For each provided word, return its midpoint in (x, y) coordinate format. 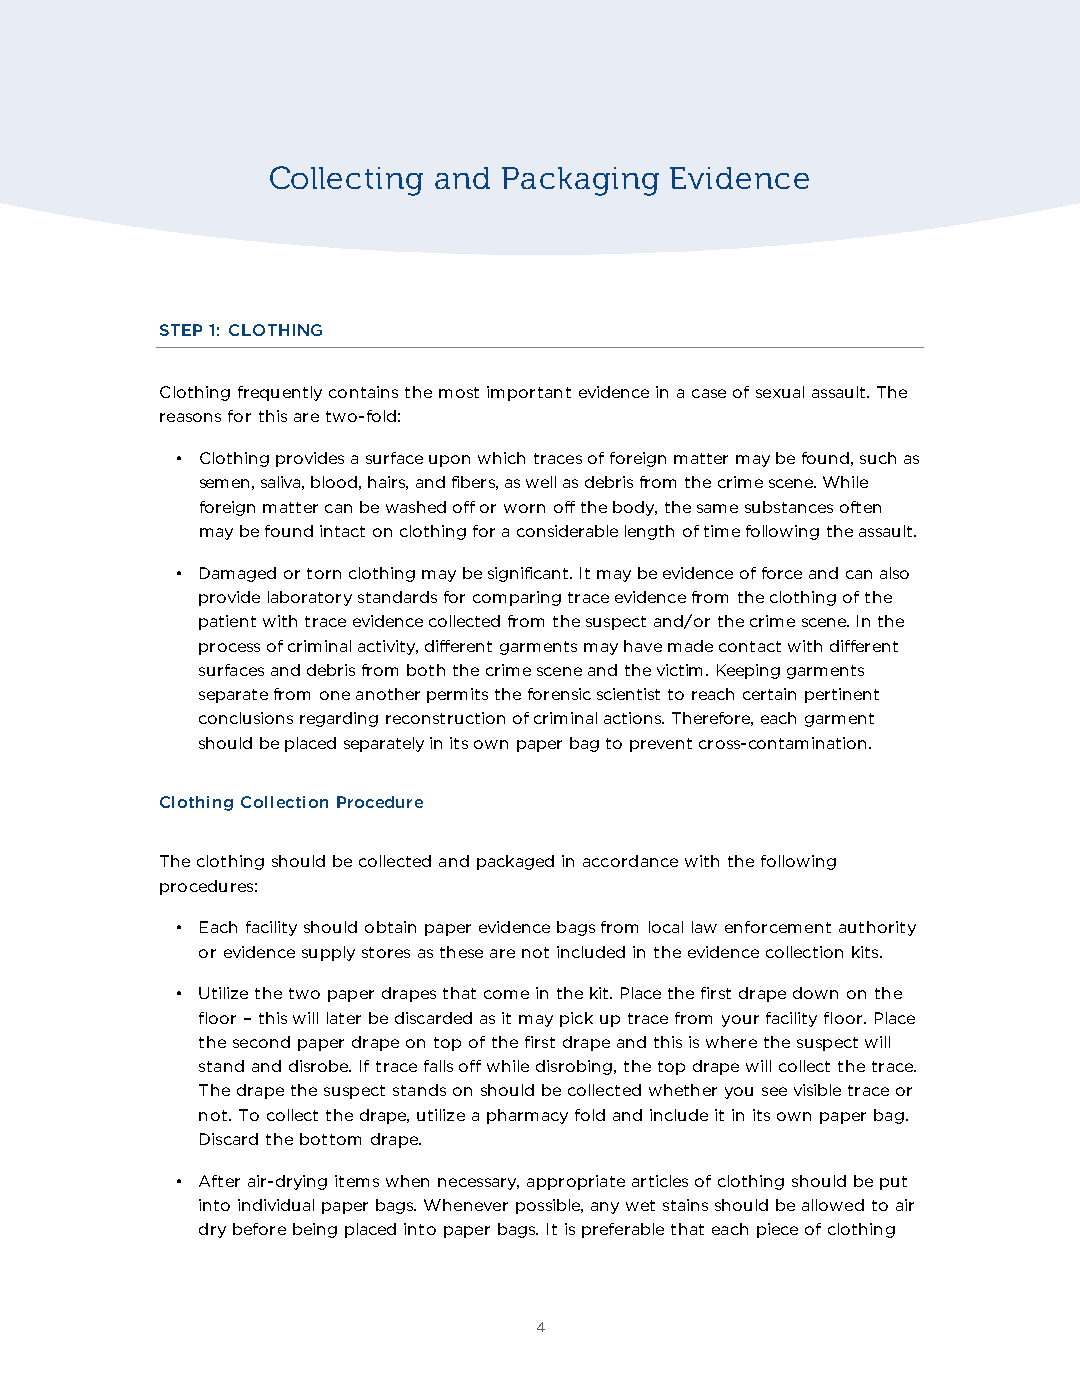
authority (877, 928)
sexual (780, 392)
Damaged (238, 574)
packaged (515, 862)
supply (328, 953)
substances (789, 507)
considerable (567, 531)
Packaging (580, 181)
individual (276, 1205)
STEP (181, 330)
